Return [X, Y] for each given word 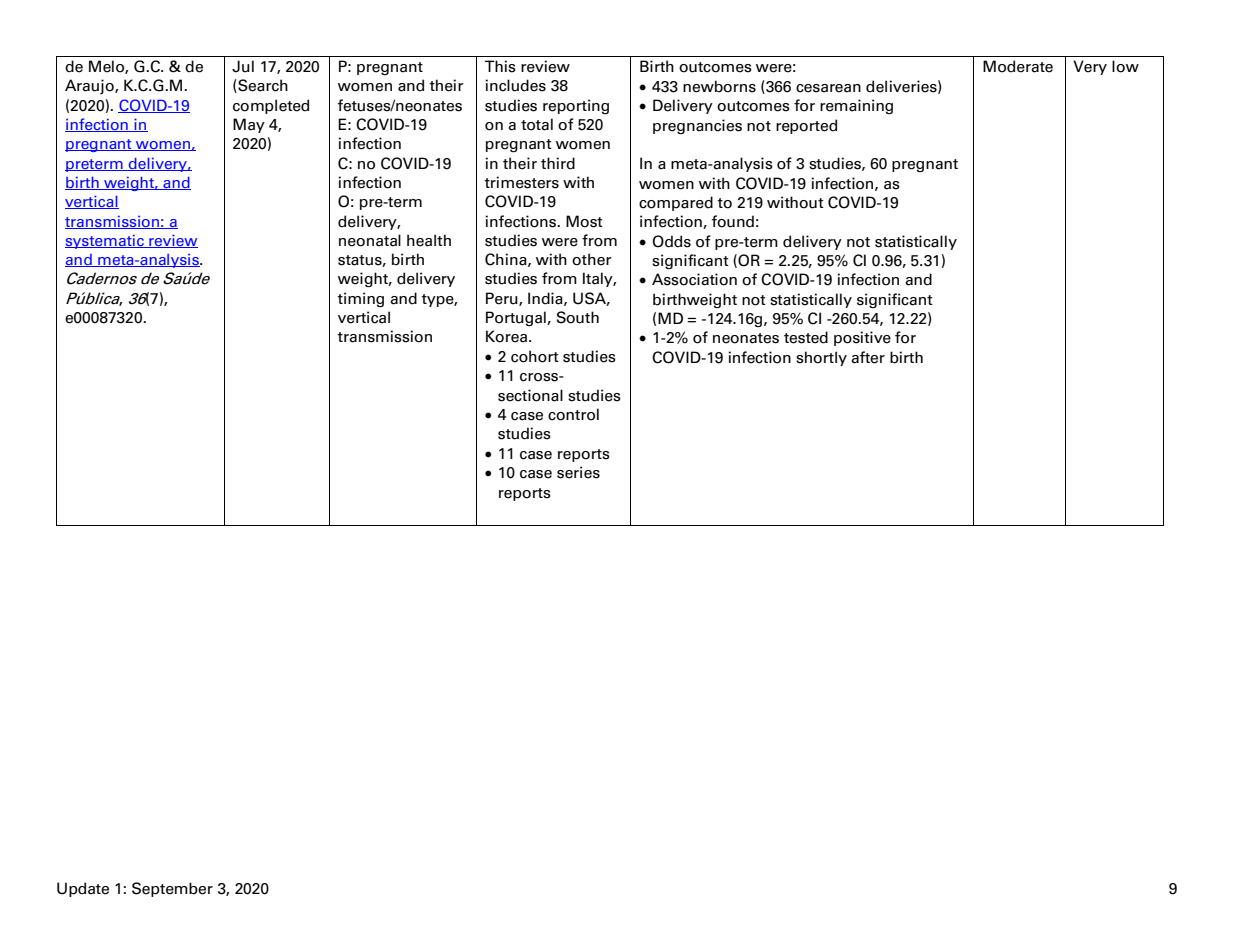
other [592, 259]
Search [262, 86]
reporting [576, 107]
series [578, 472]
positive [862, 338]
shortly [821, 358]
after [868, 357]
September [172, 889]
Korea [506, 336]
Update [83, 889]
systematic [105, 242]
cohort [535, 356]
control [573, 414]
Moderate [1018, 66]
